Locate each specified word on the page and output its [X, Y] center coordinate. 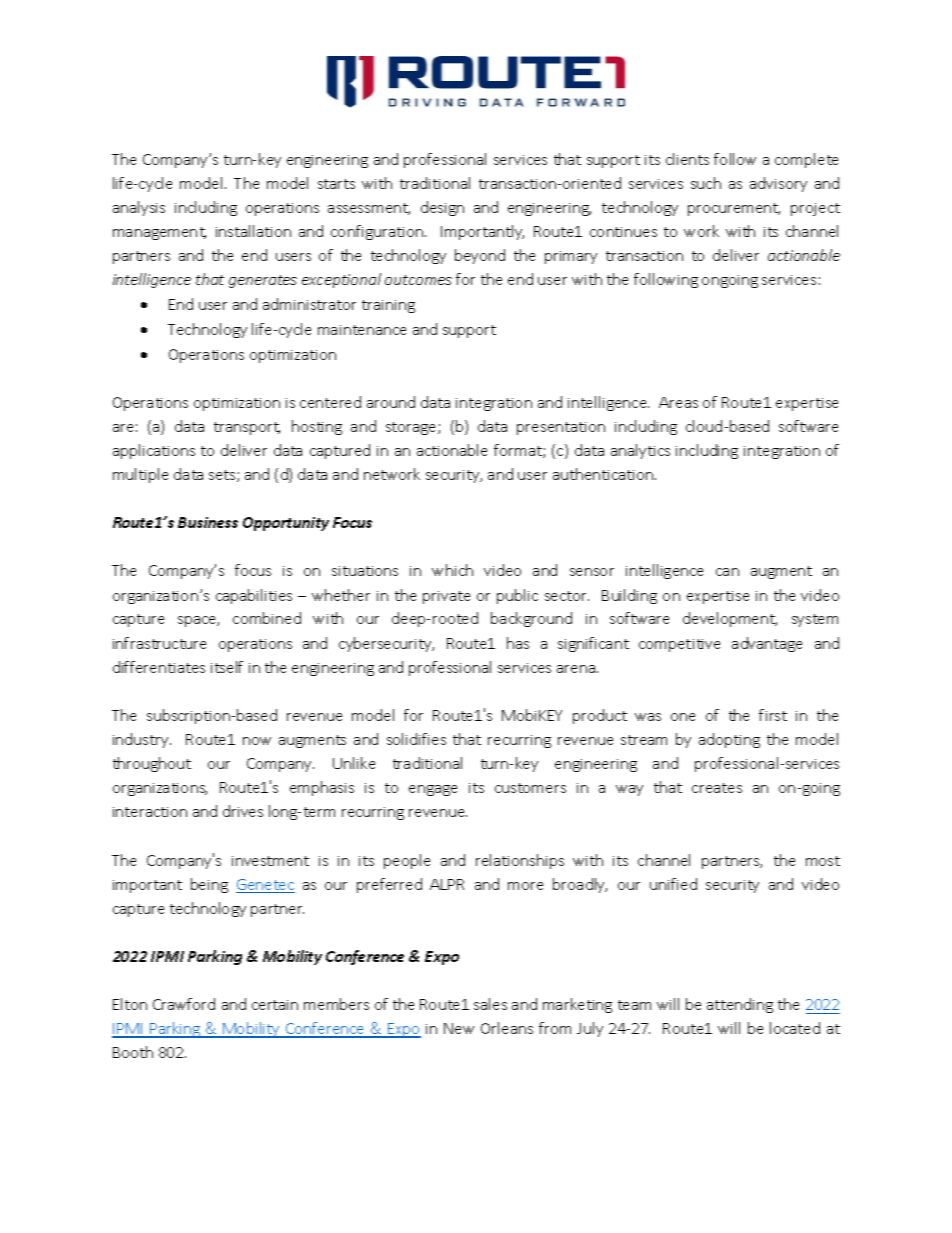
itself [227, 667]
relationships [520, 861]
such [706, 183]
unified [673, 884]
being [209, 885]
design [442, 208]
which [452, 570]
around [391, 402]
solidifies [416, 739]
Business [208, 522]
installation [253, 231]
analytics [640, 451]
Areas [678, 402]
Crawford [184, 1004]
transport [247, 428]
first [773, 715]
